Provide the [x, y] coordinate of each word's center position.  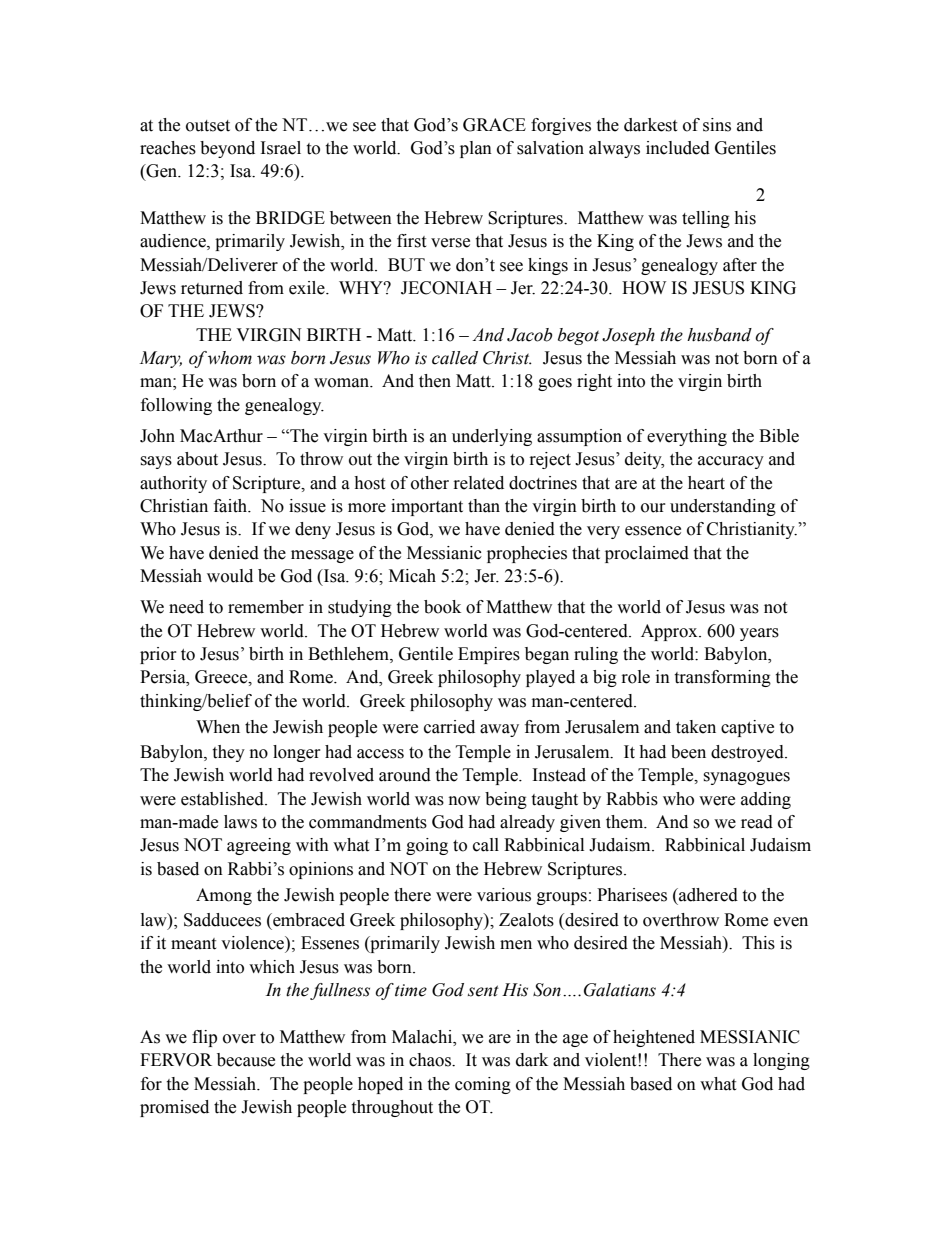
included [678, 148]
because [246, 1060]
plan [476, 149]
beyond [227, 149]
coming [483, 1085]
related [479, 483]
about [197, 459]
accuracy [731, 462]
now [464, 801]
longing [781, 1061]
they [228, 753]
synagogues [746, 778]
